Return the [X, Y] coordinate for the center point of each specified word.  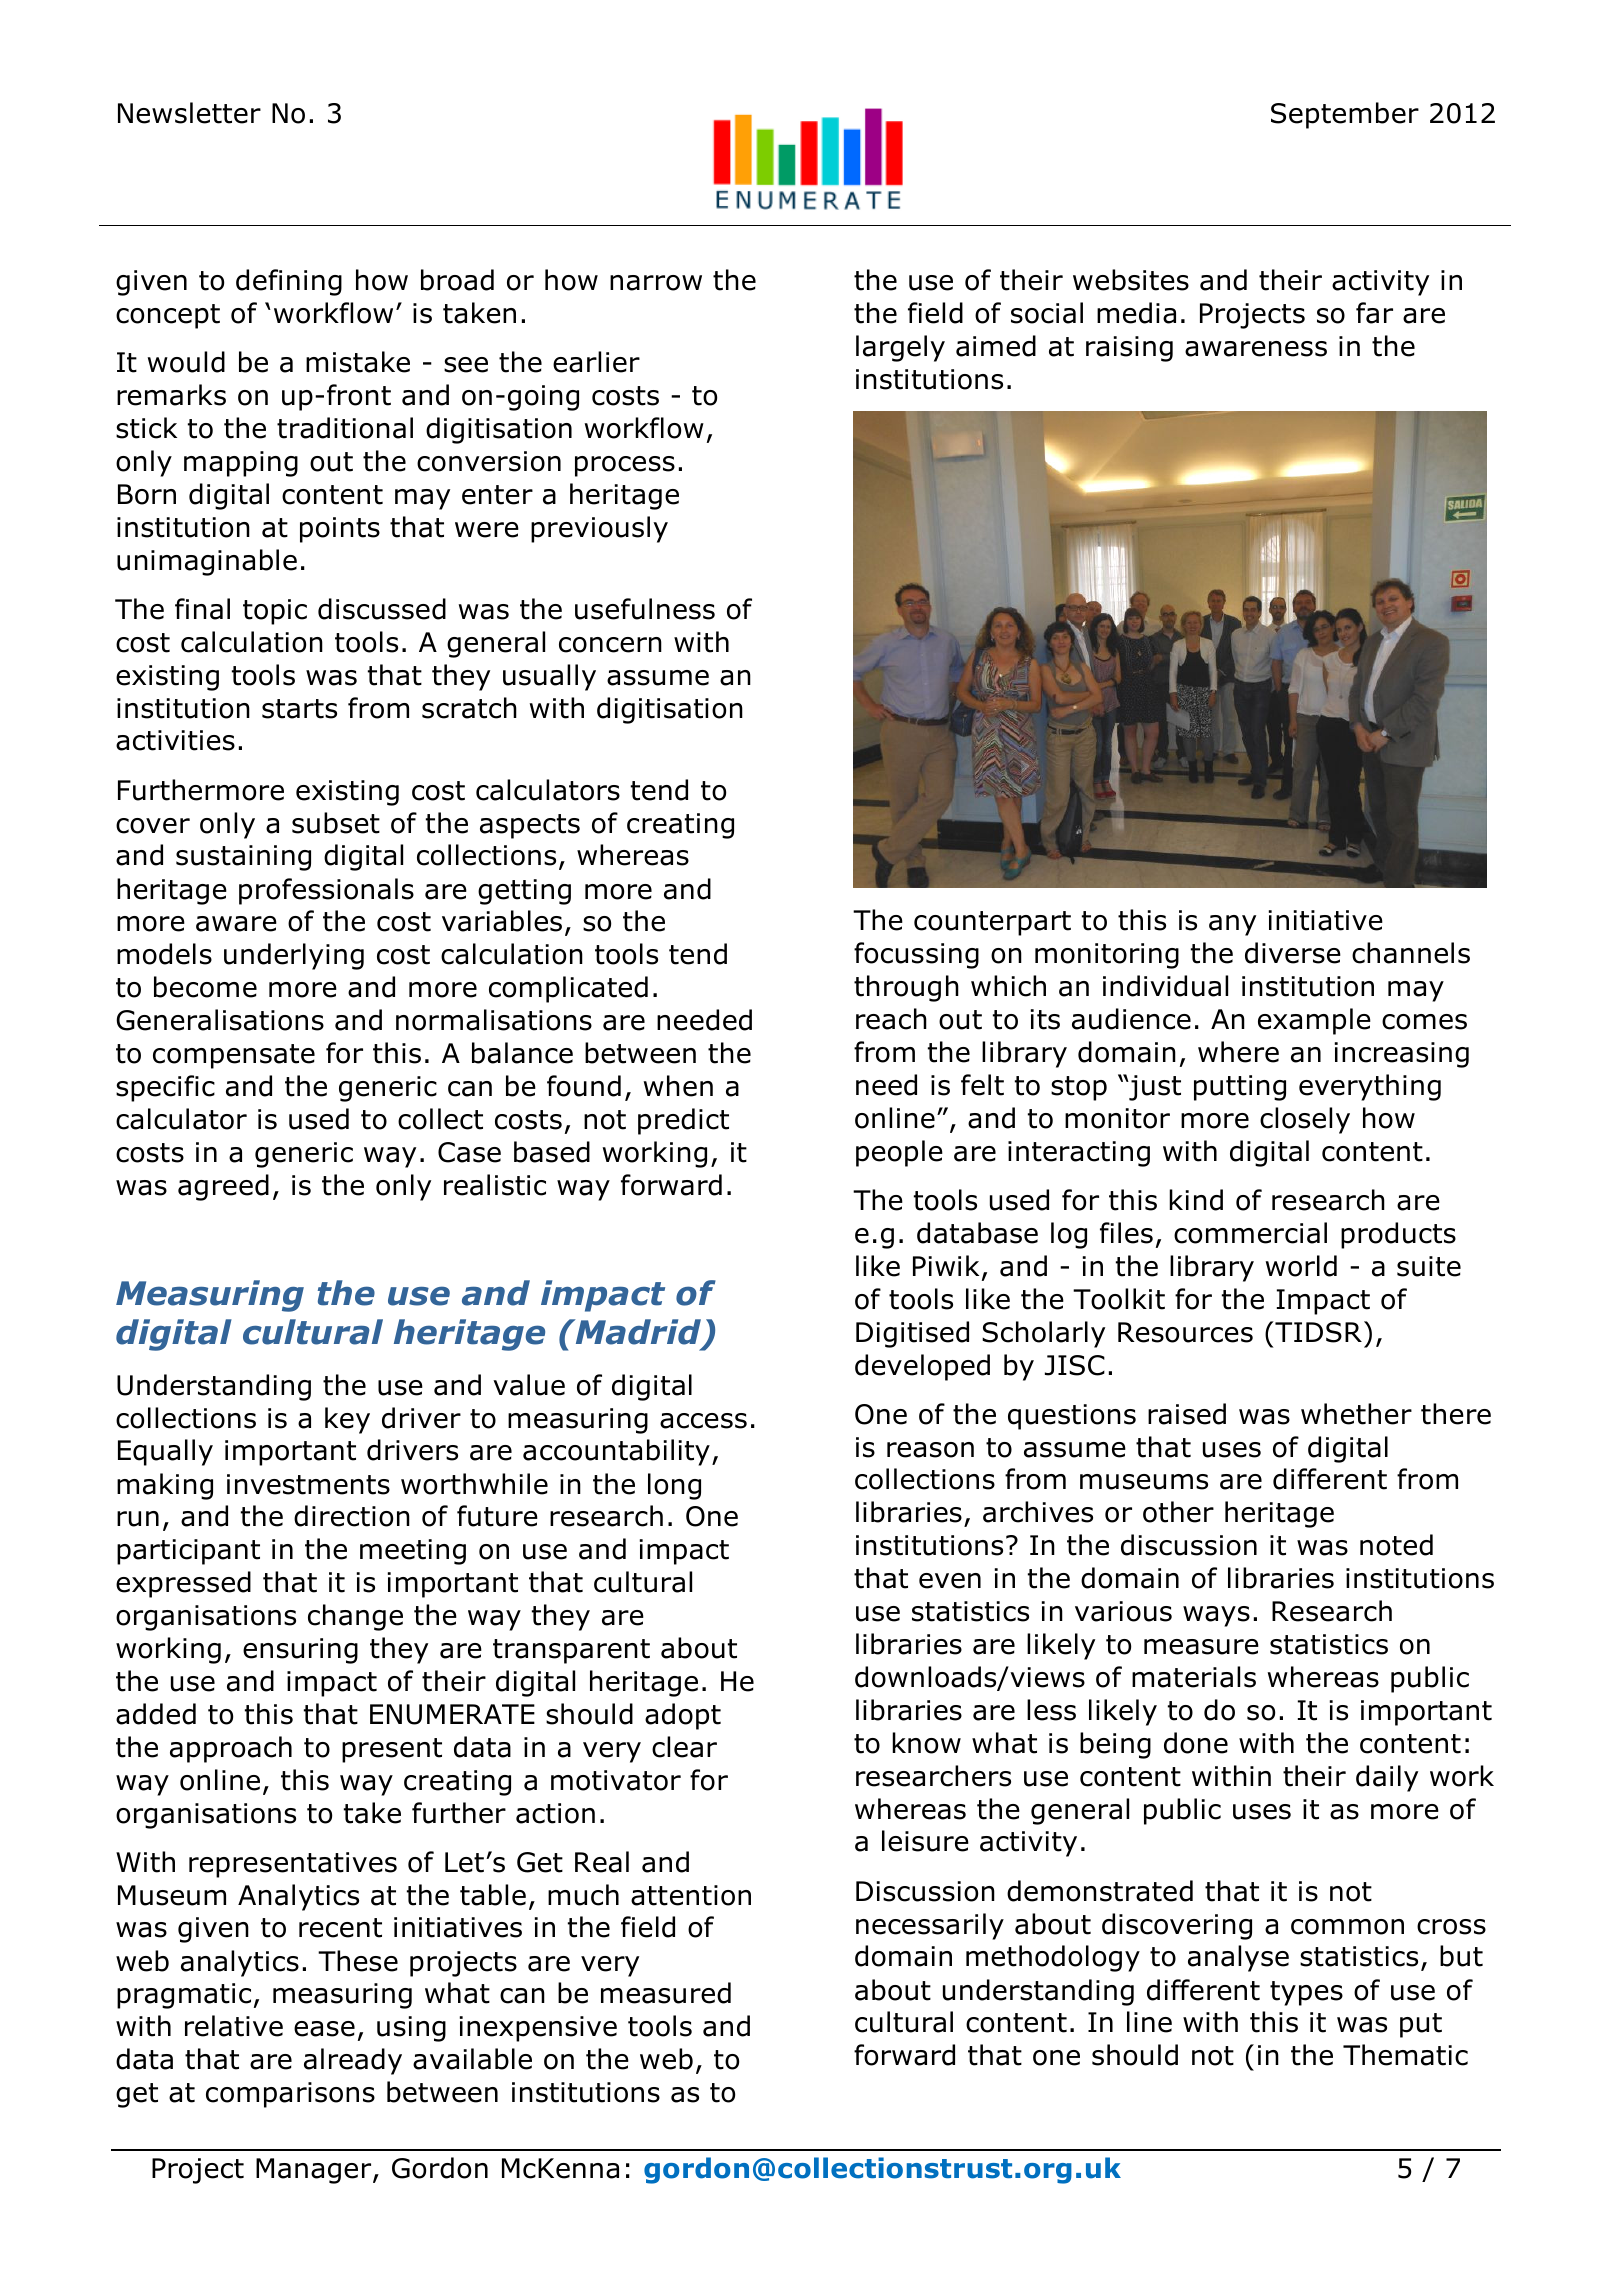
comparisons [290, 2095]
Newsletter [189, 113]
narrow [656, 283]
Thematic [1405, 2055]
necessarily [930, 1926]
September [1345, 115]
